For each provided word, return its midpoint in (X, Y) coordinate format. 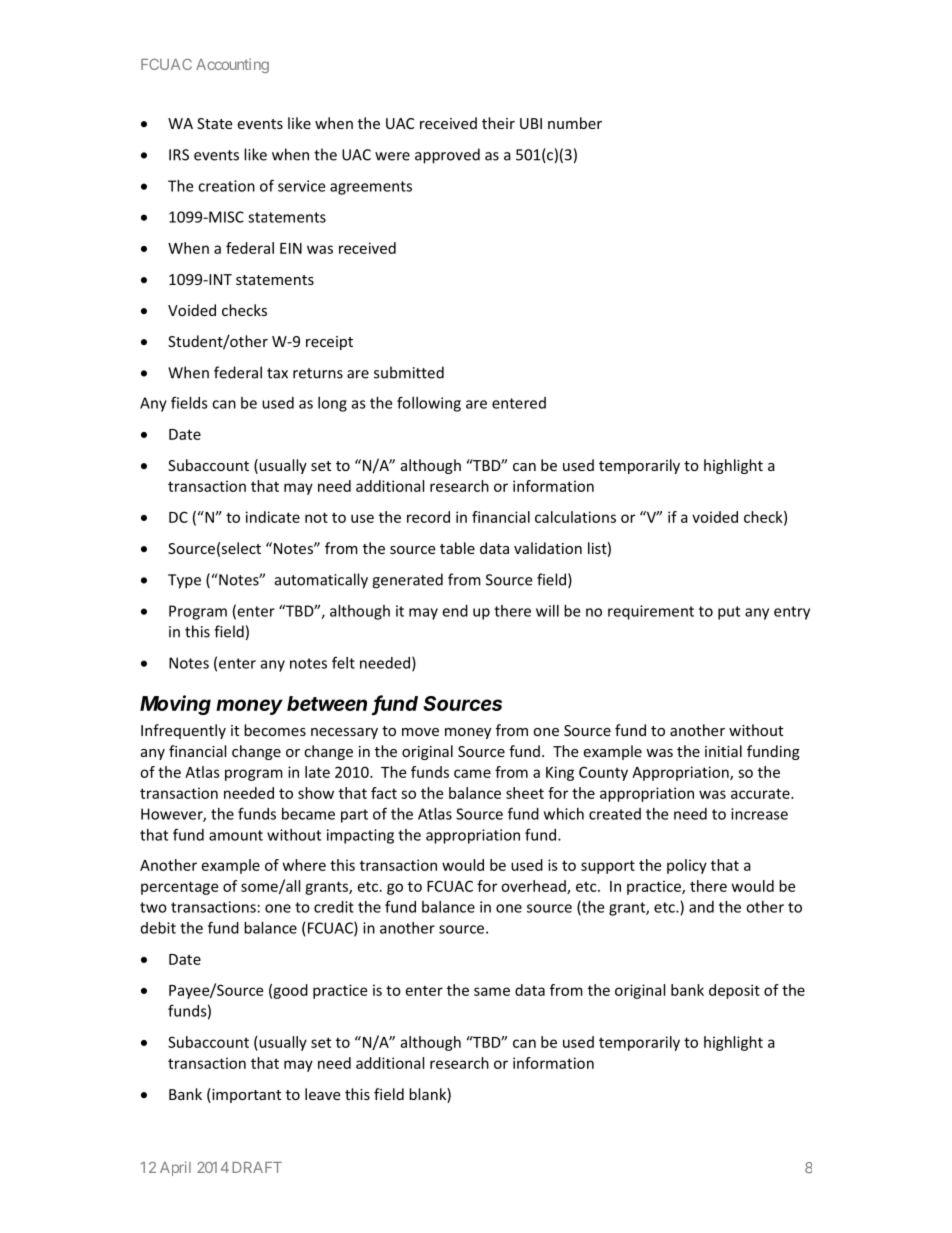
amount (236, 835)
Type (184, 581)
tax (277, 373)
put (729, 613)
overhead (534, 887)
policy (687, 866)
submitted (409, 372)
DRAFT (257, 1167)
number (575, 123)
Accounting (232, 65)
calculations (575, 517)
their (498, 123)
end (455, 611)
